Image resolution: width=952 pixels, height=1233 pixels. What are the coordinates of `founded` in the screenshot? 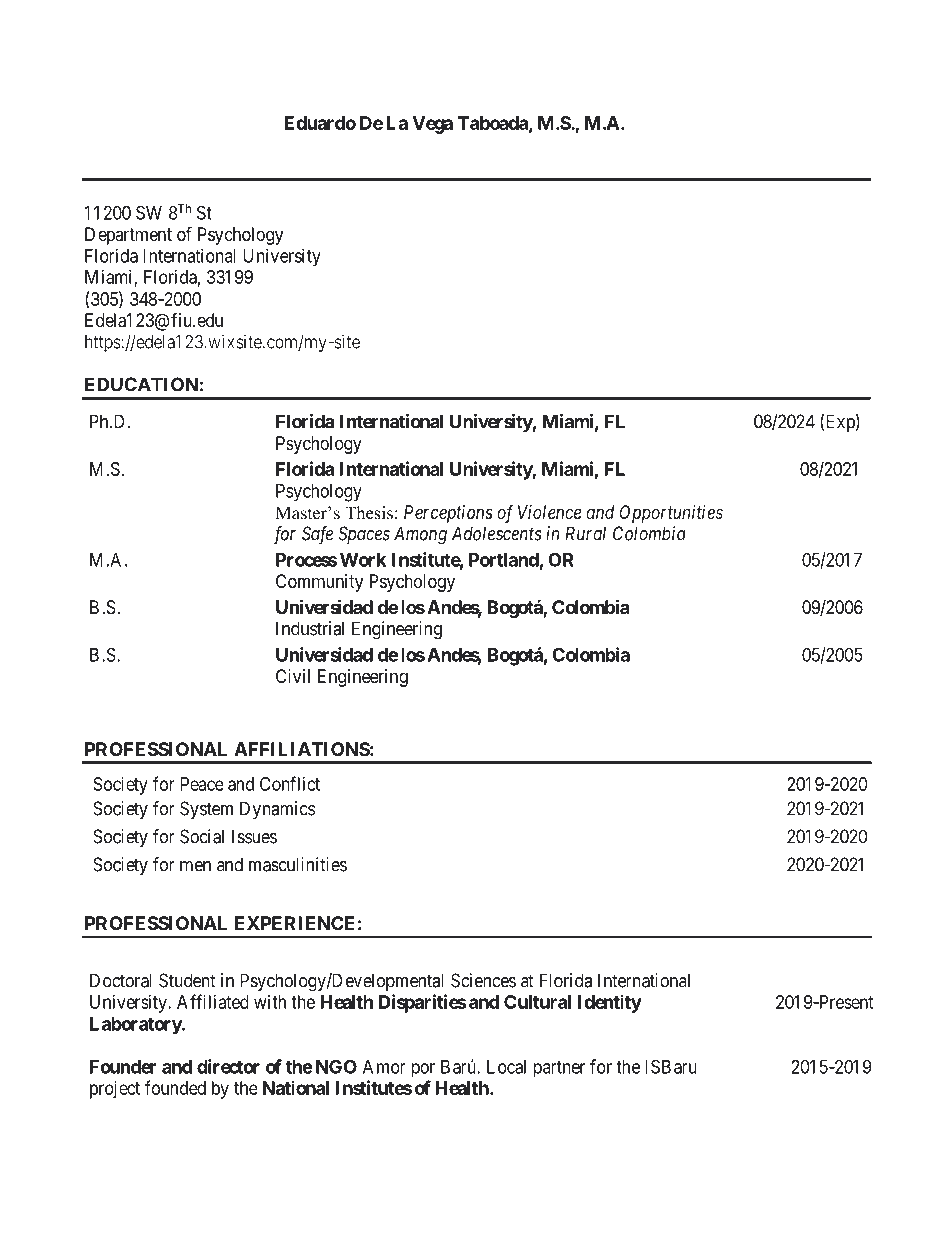 It's located at (175, 1087).
